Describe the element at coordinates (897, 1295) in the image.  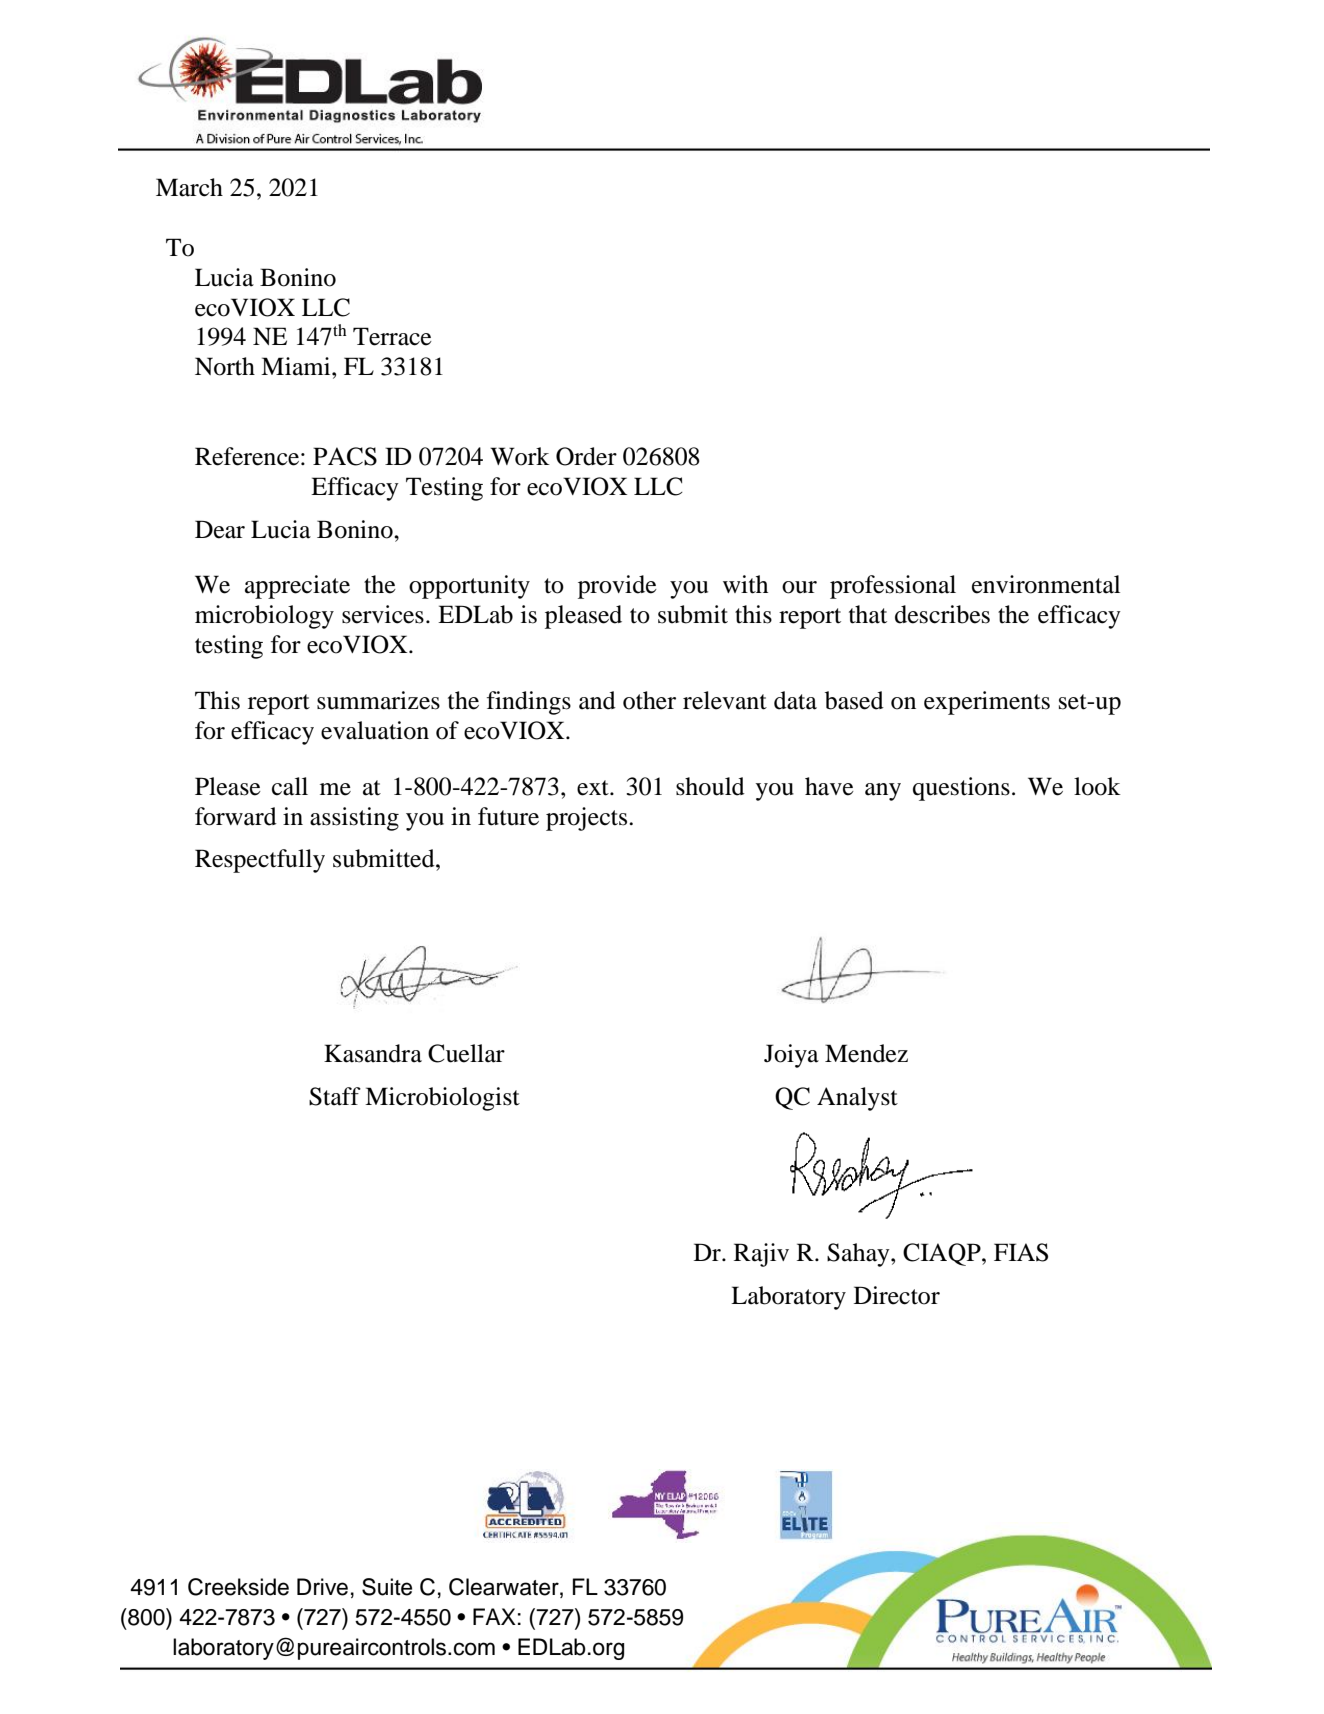
I see `Director` at that location.
